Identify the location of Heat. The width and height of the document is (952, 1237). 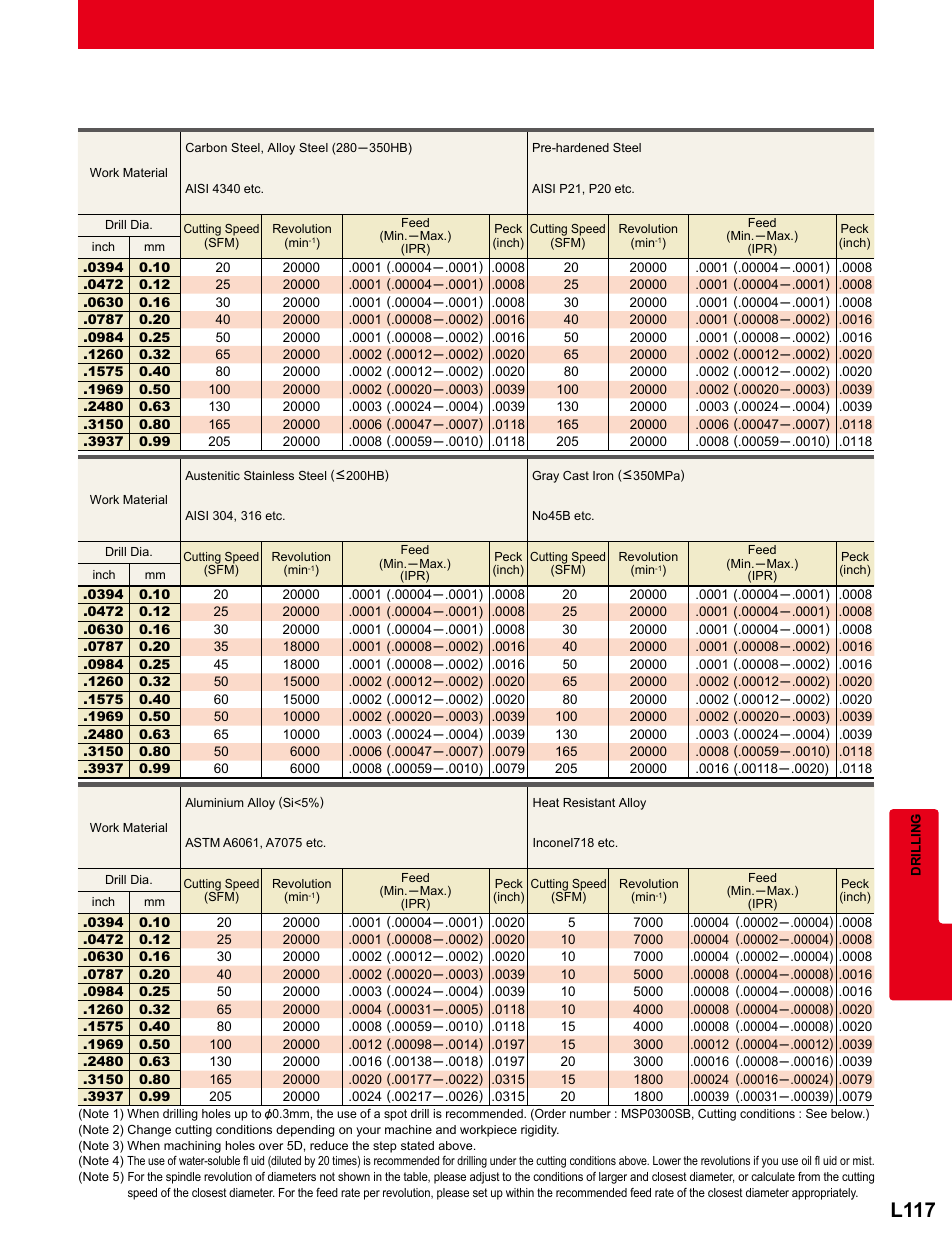
(546, 802).
